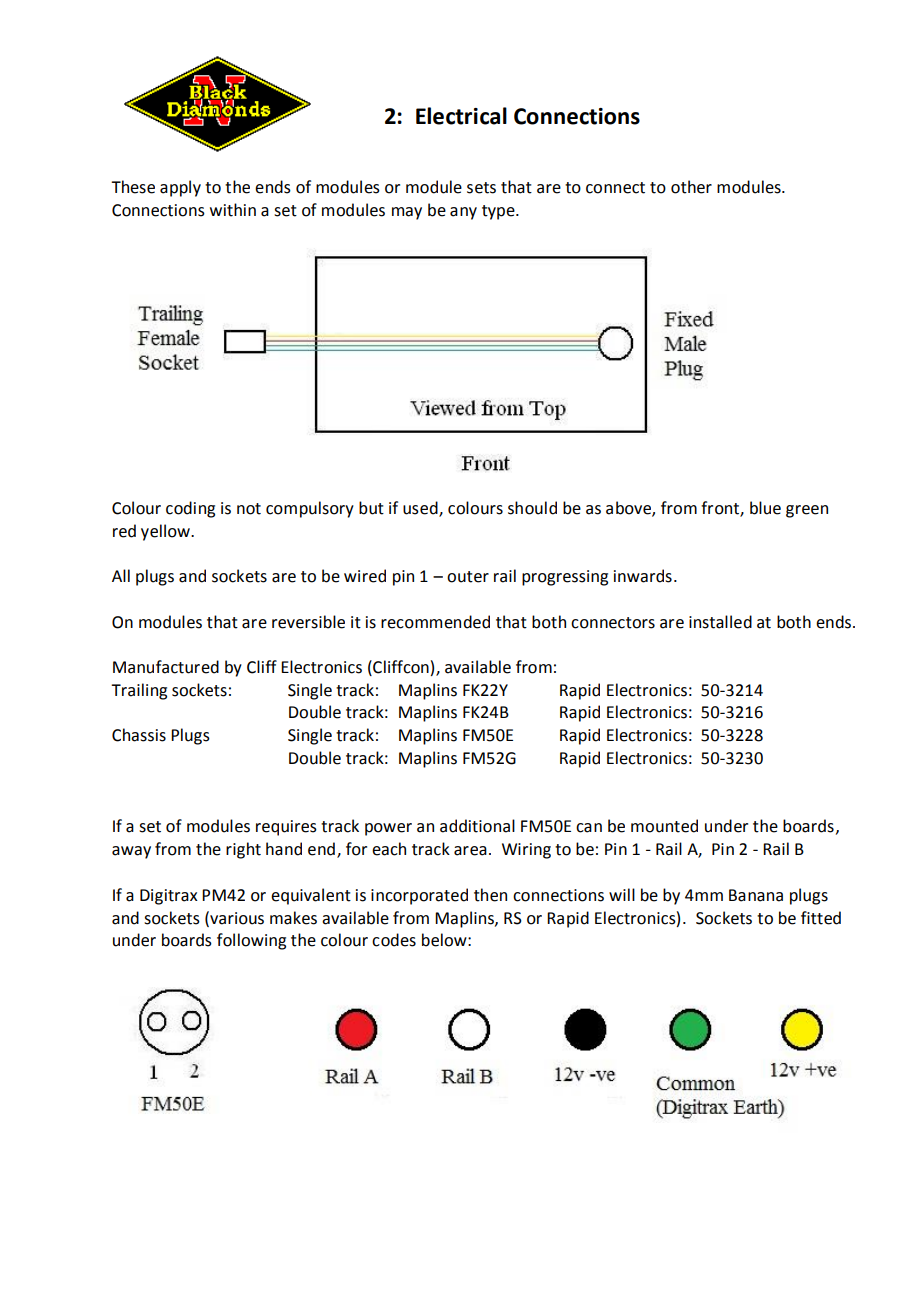 This screenshot has height=1308, width=924. What do you see at coordinates (720, 622) in the screenshot?
I see `installed` at bounding box center [720, 622].
